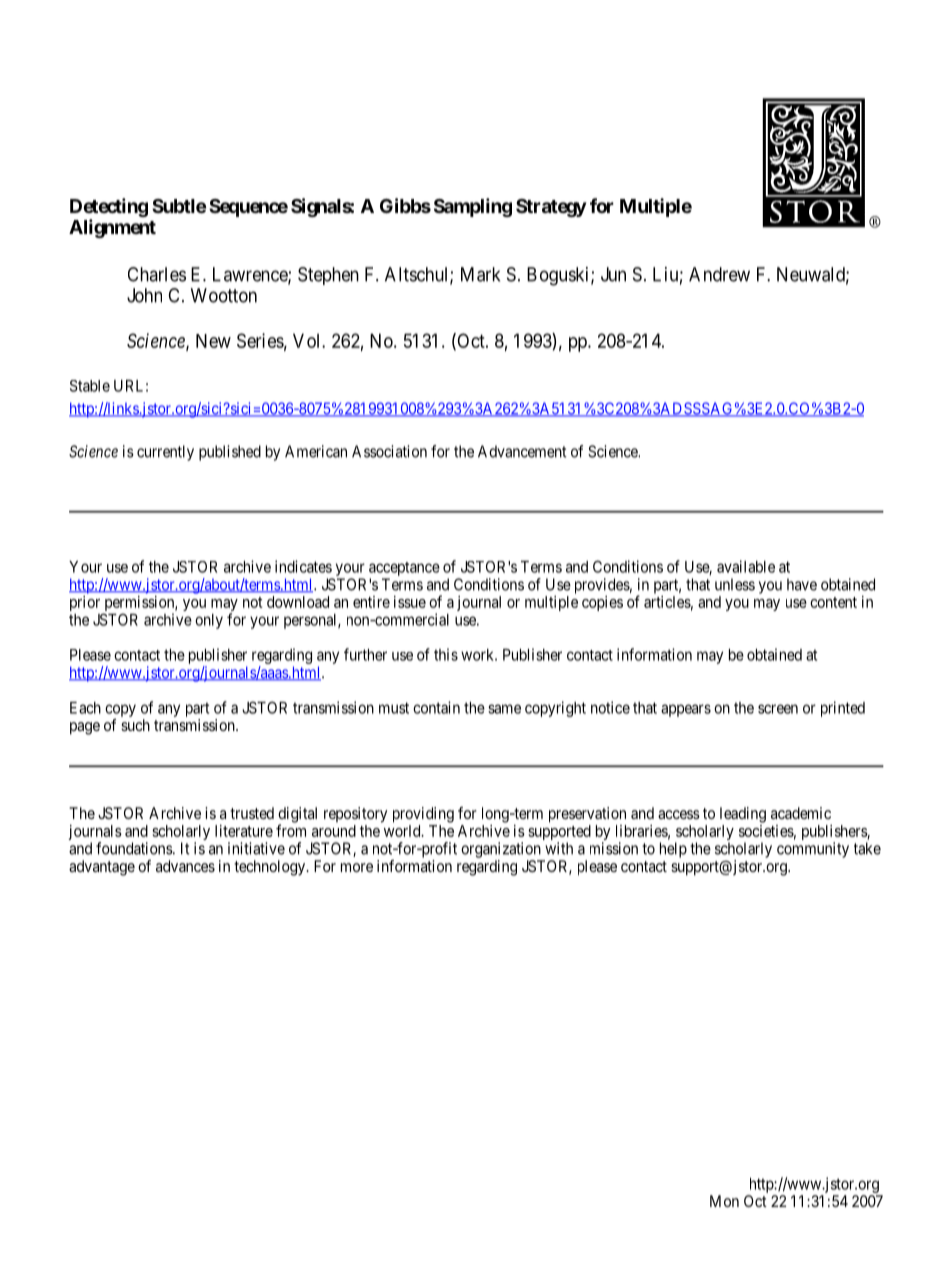  What do you see at coordinates (473, 207) in the page?
I see `Sampling` at bounding box center [473, 207].
